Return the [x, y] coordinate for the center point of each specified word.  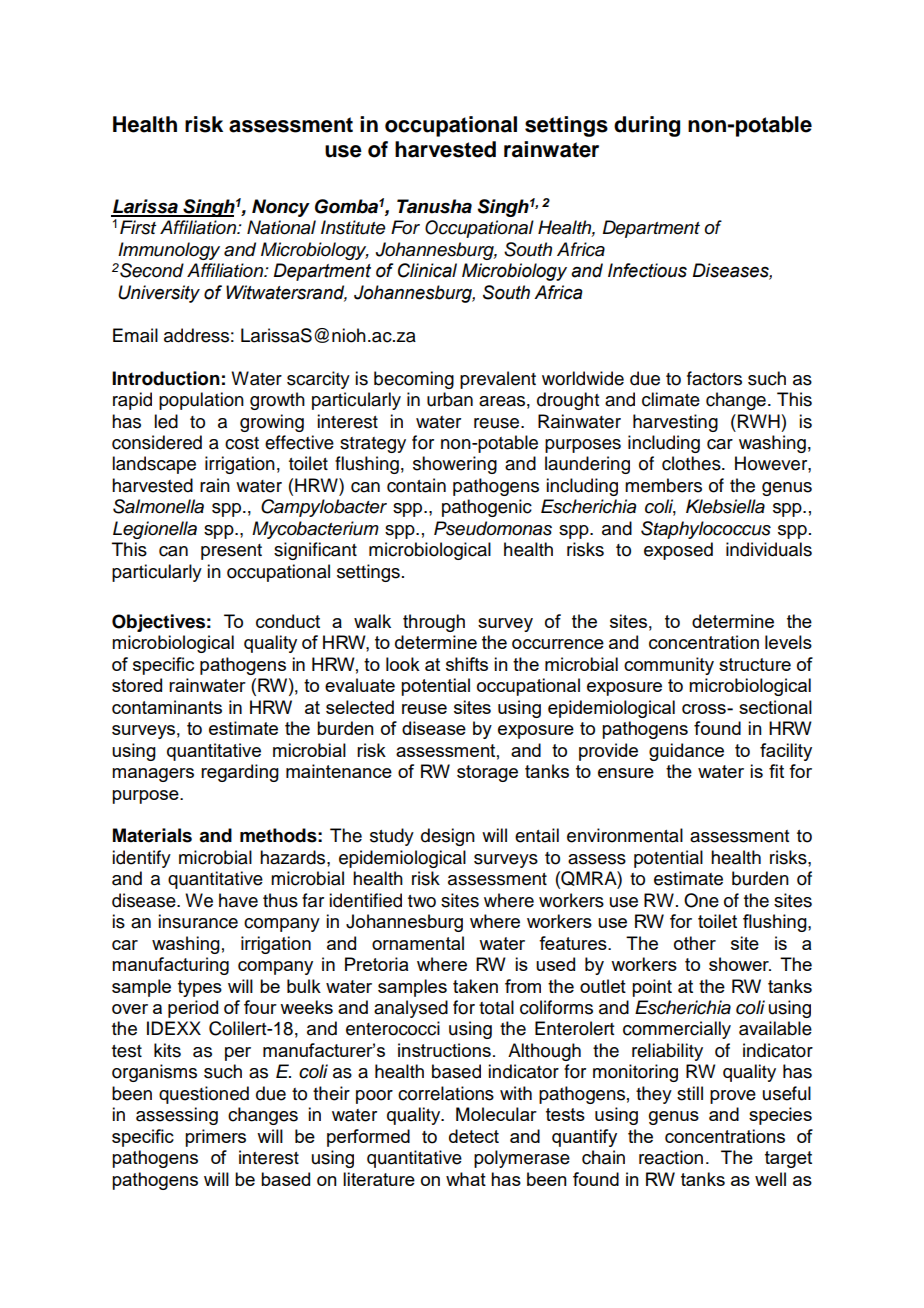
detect [474, 1136]
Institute [353, 227]
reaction [671, 1157]
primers [215, 1138]
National [281, 227]
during [647, 126]
